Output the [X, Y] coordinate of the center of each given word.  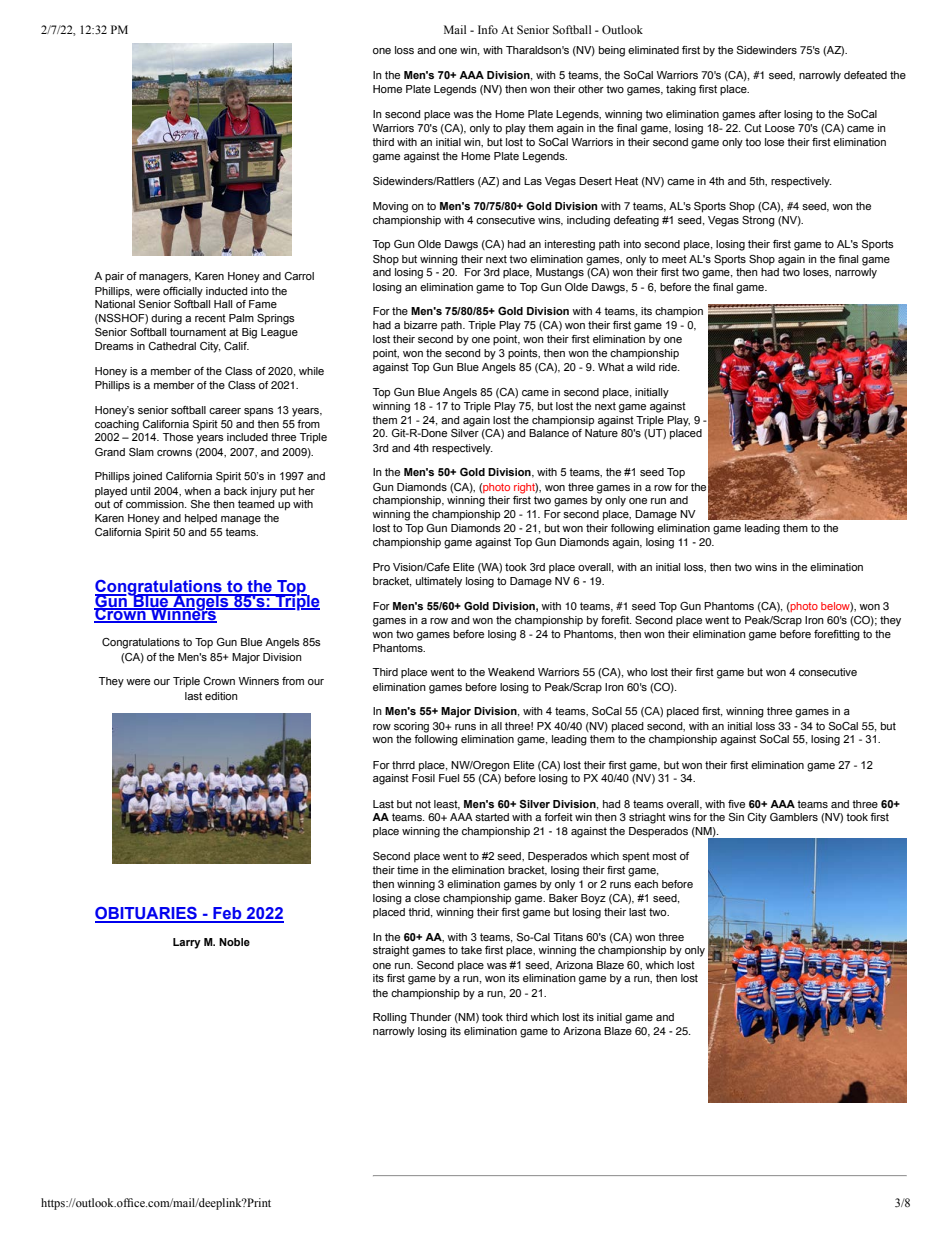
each [646, 884]
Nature [601, 433]
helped [201, 519]
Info [488, 29]
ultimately [439, 582]
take [471, 950]
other [591, 89]
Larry [187, 943]
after [770, 114]
